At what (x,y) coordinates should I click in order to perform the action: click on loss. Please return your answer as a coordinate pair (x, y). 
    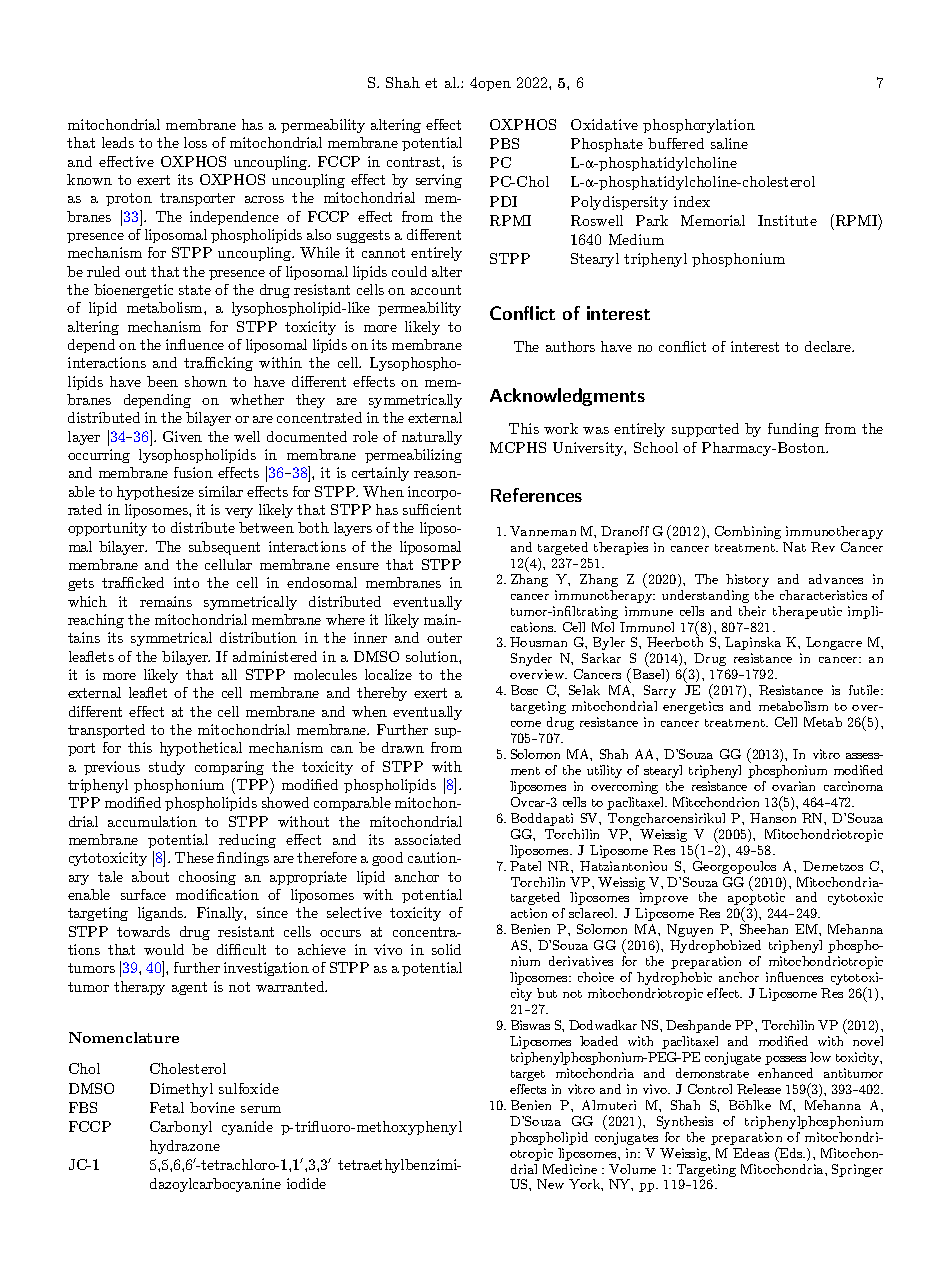
    Looking at the image, I should click on (195, 142).
